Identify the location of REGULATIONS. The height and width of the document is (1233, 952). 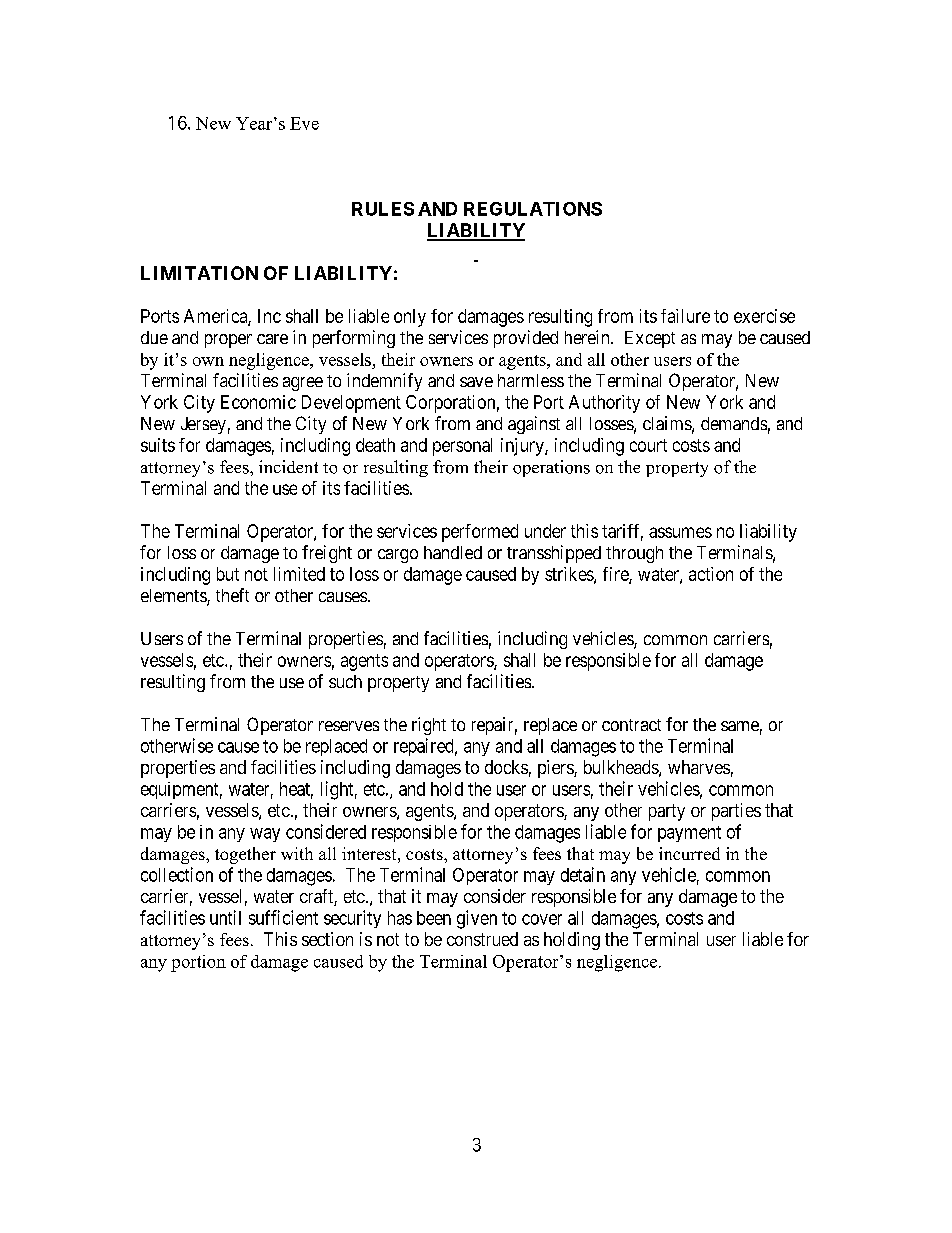
(533, 209).
